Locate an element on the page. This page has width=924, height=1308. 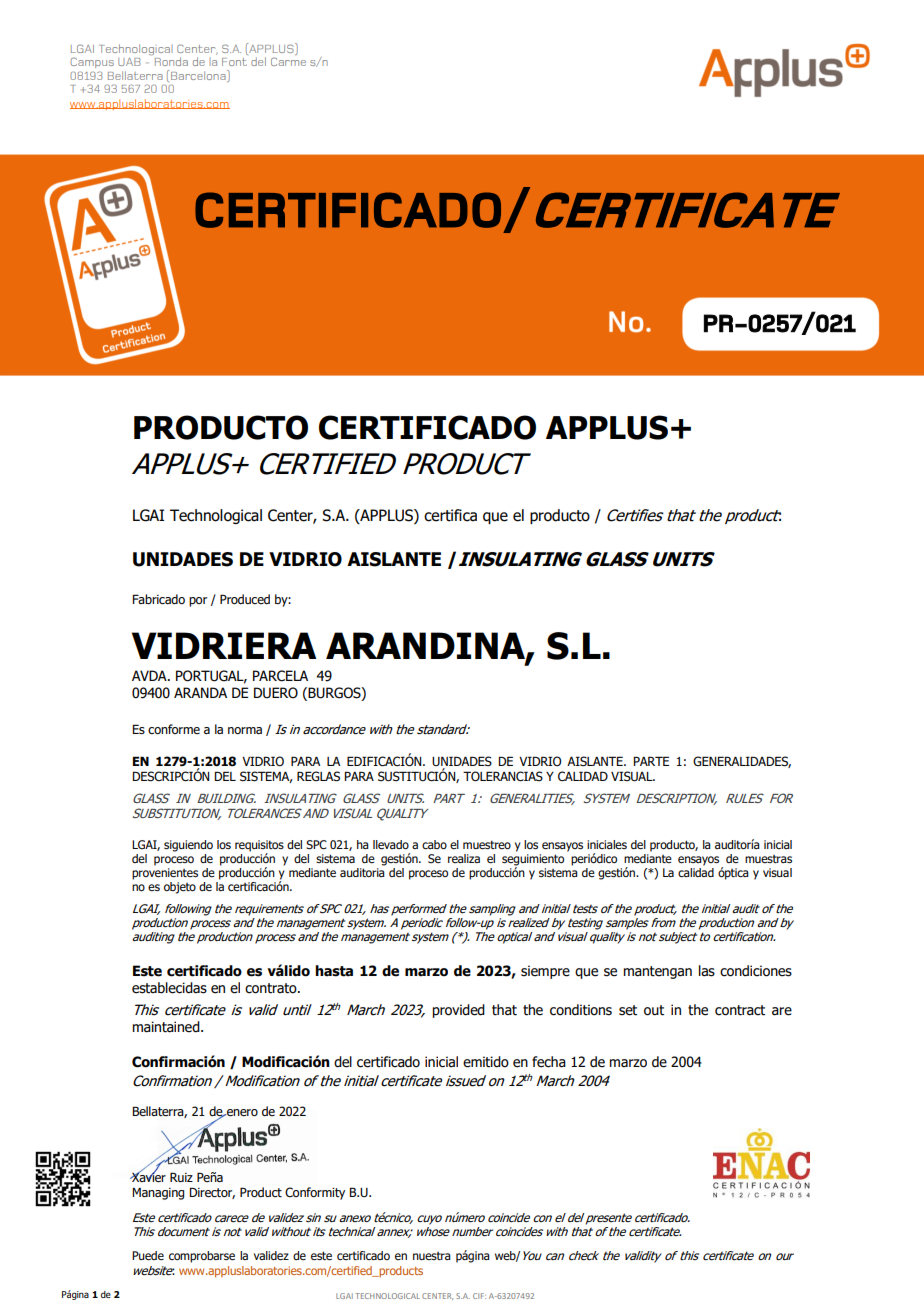
Barcelona is located at coordinates (199, 76).
